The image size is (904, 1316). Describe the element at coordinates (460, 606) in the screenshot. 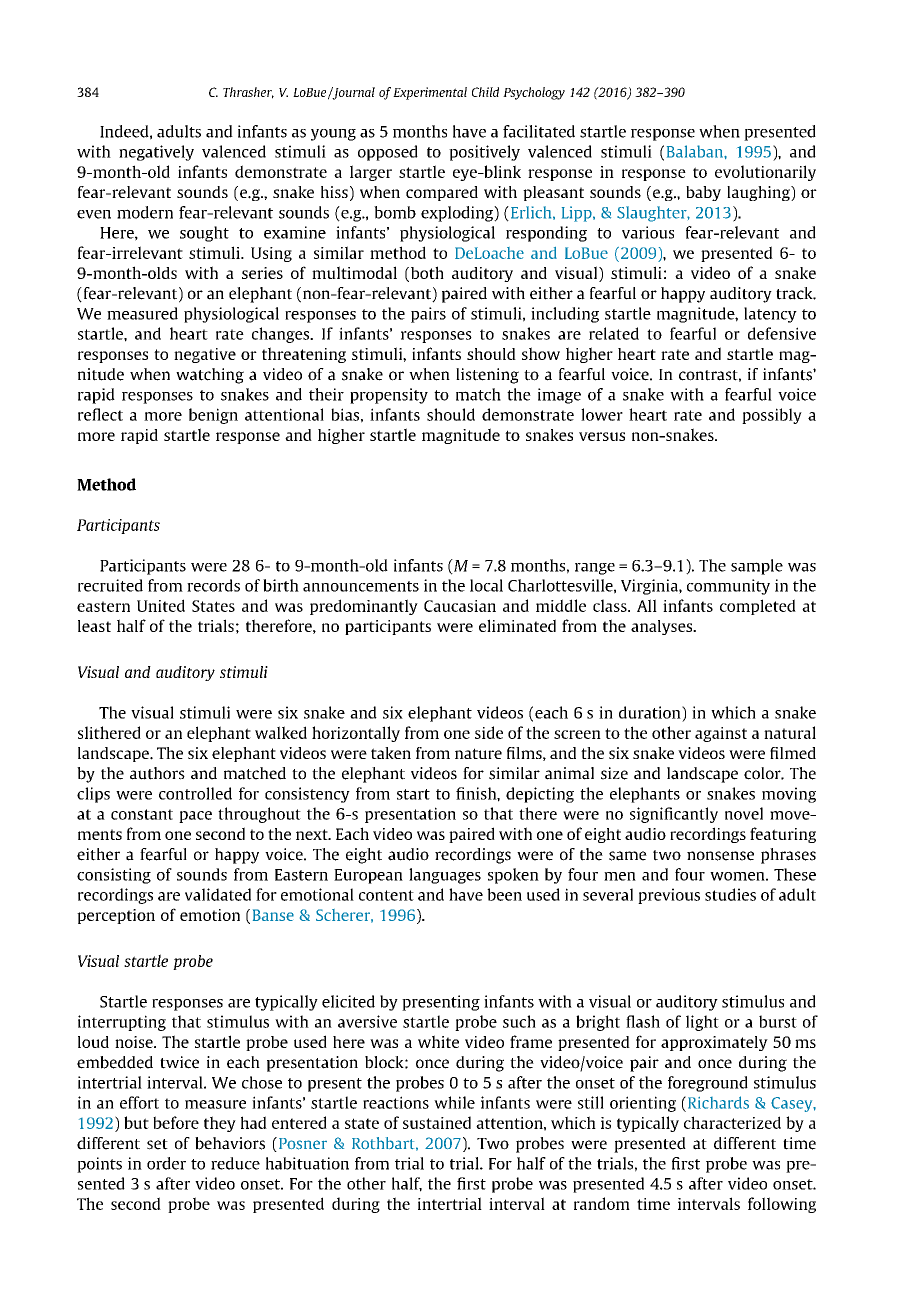

I see `Caucasian` at that location.
